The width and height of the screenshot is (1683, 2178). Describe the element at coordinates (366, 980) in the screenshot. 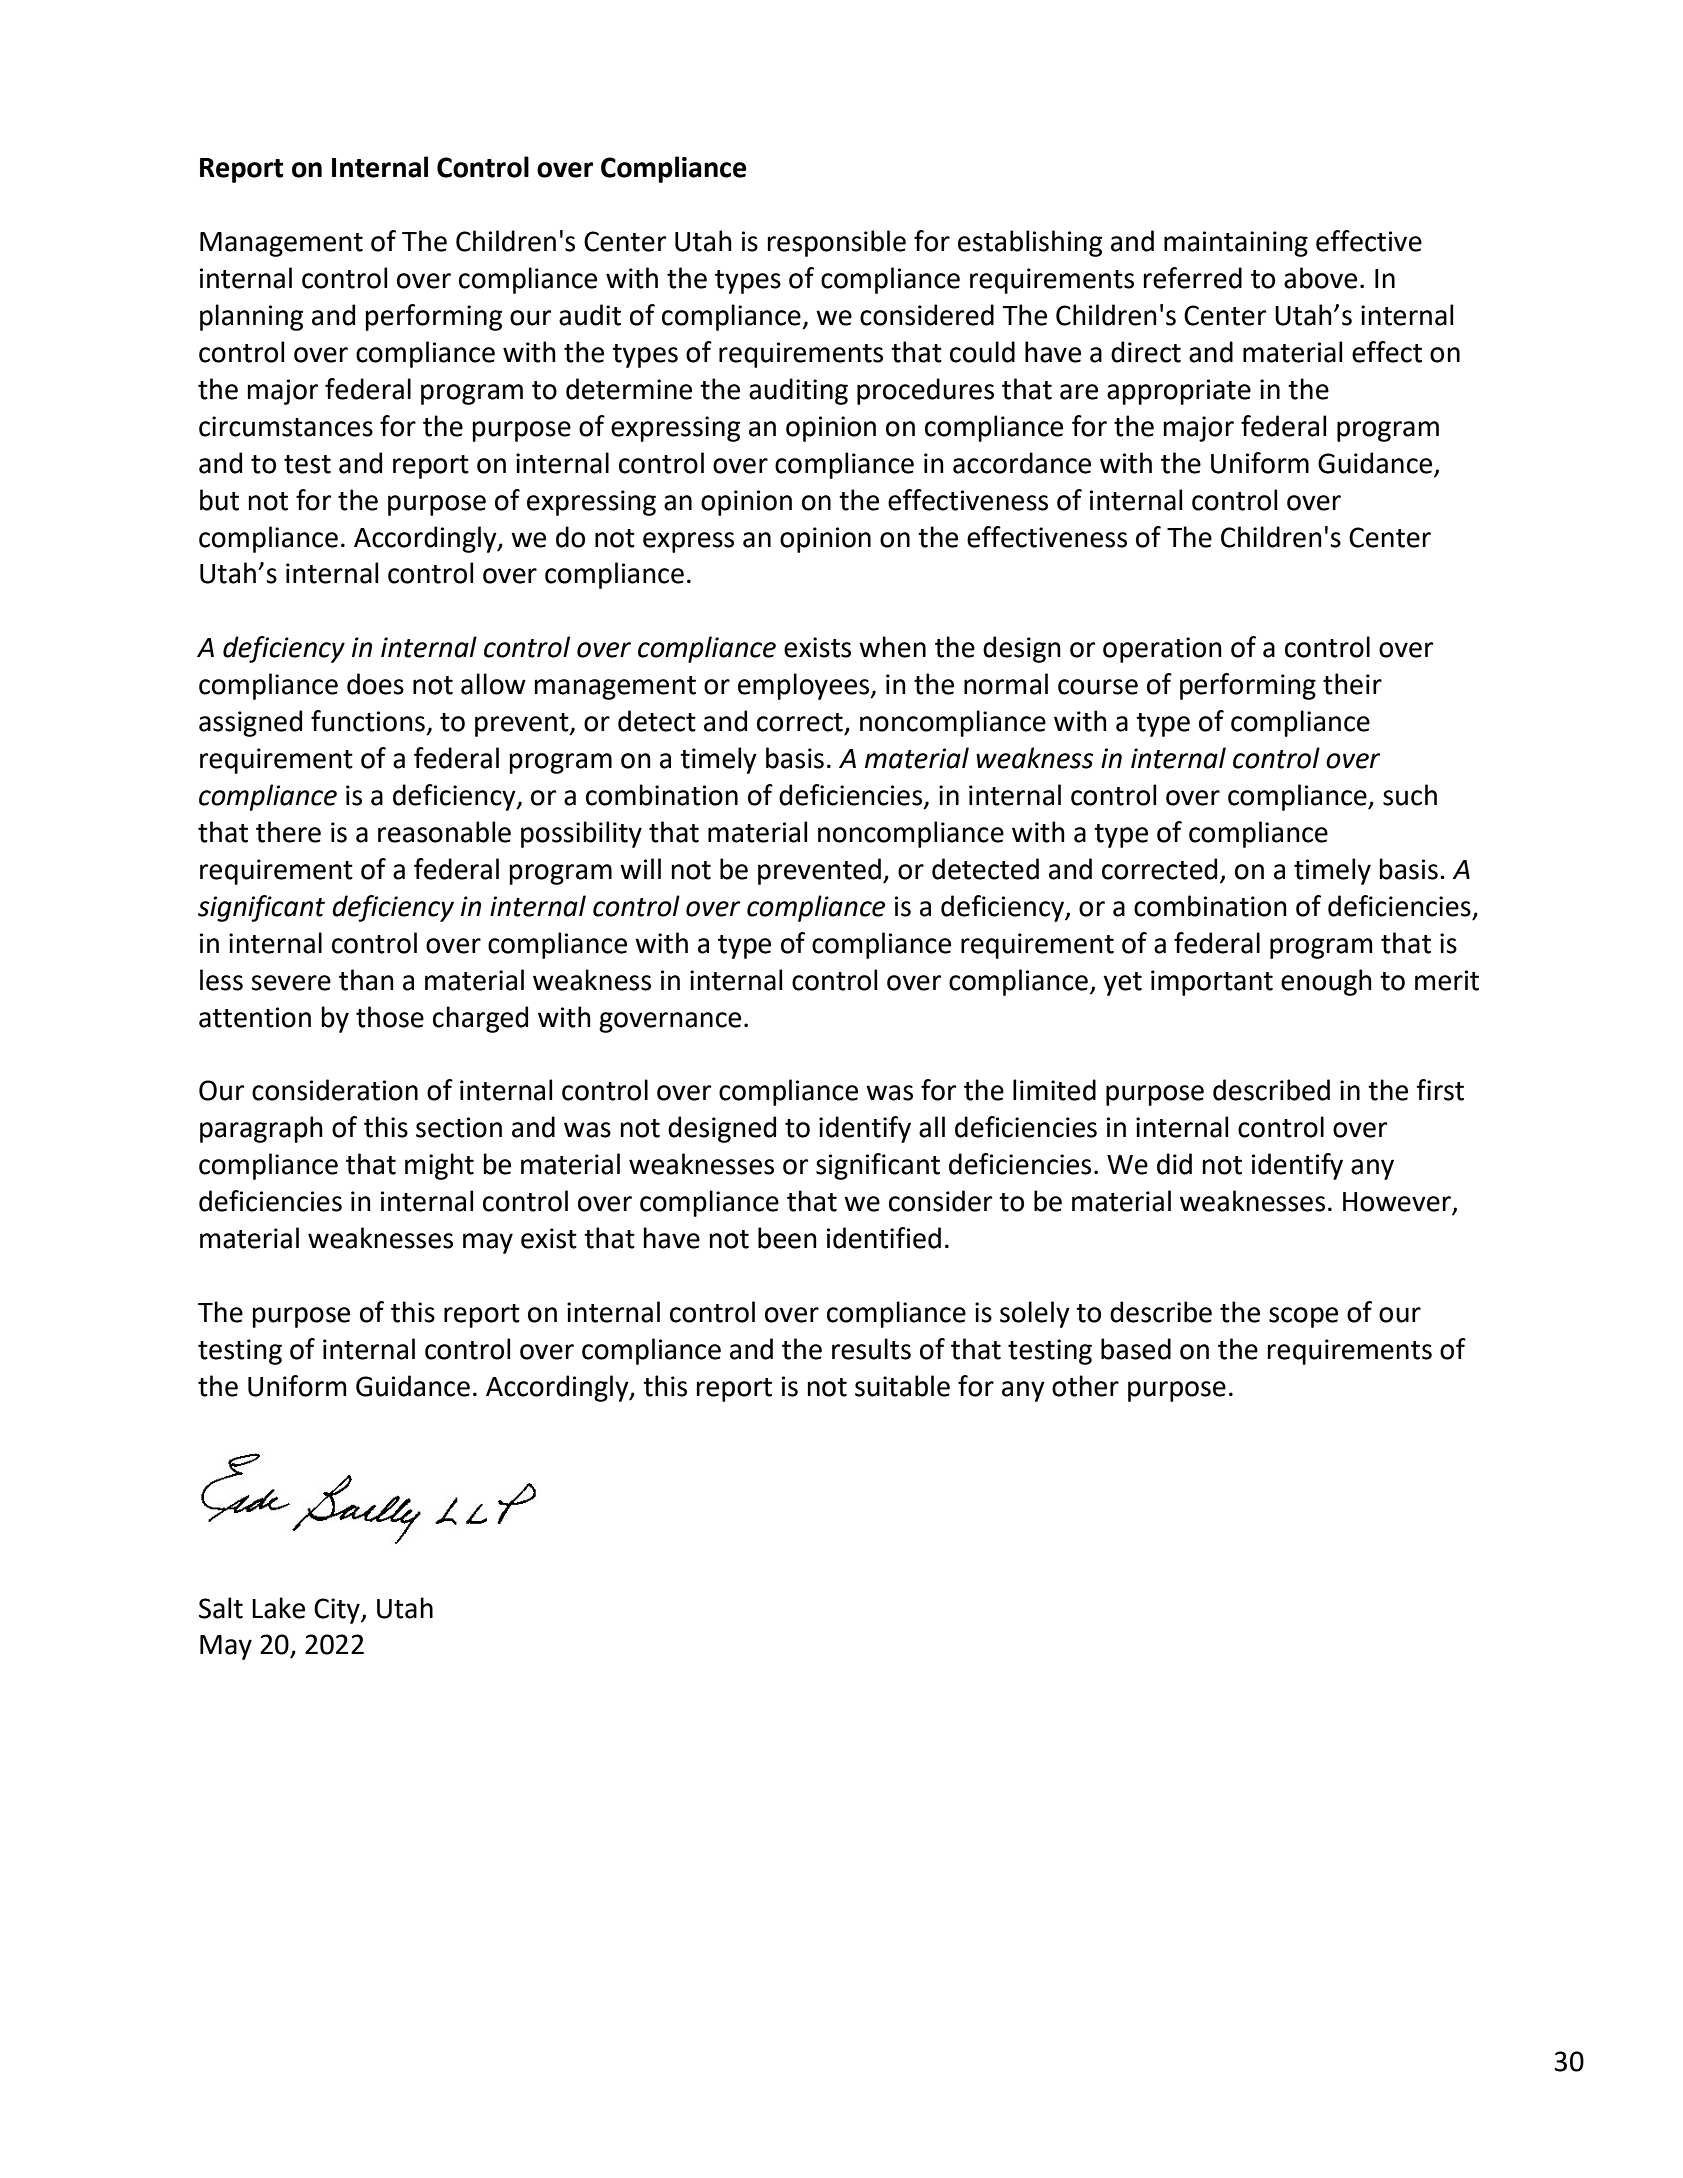

I see `than` at that location.
